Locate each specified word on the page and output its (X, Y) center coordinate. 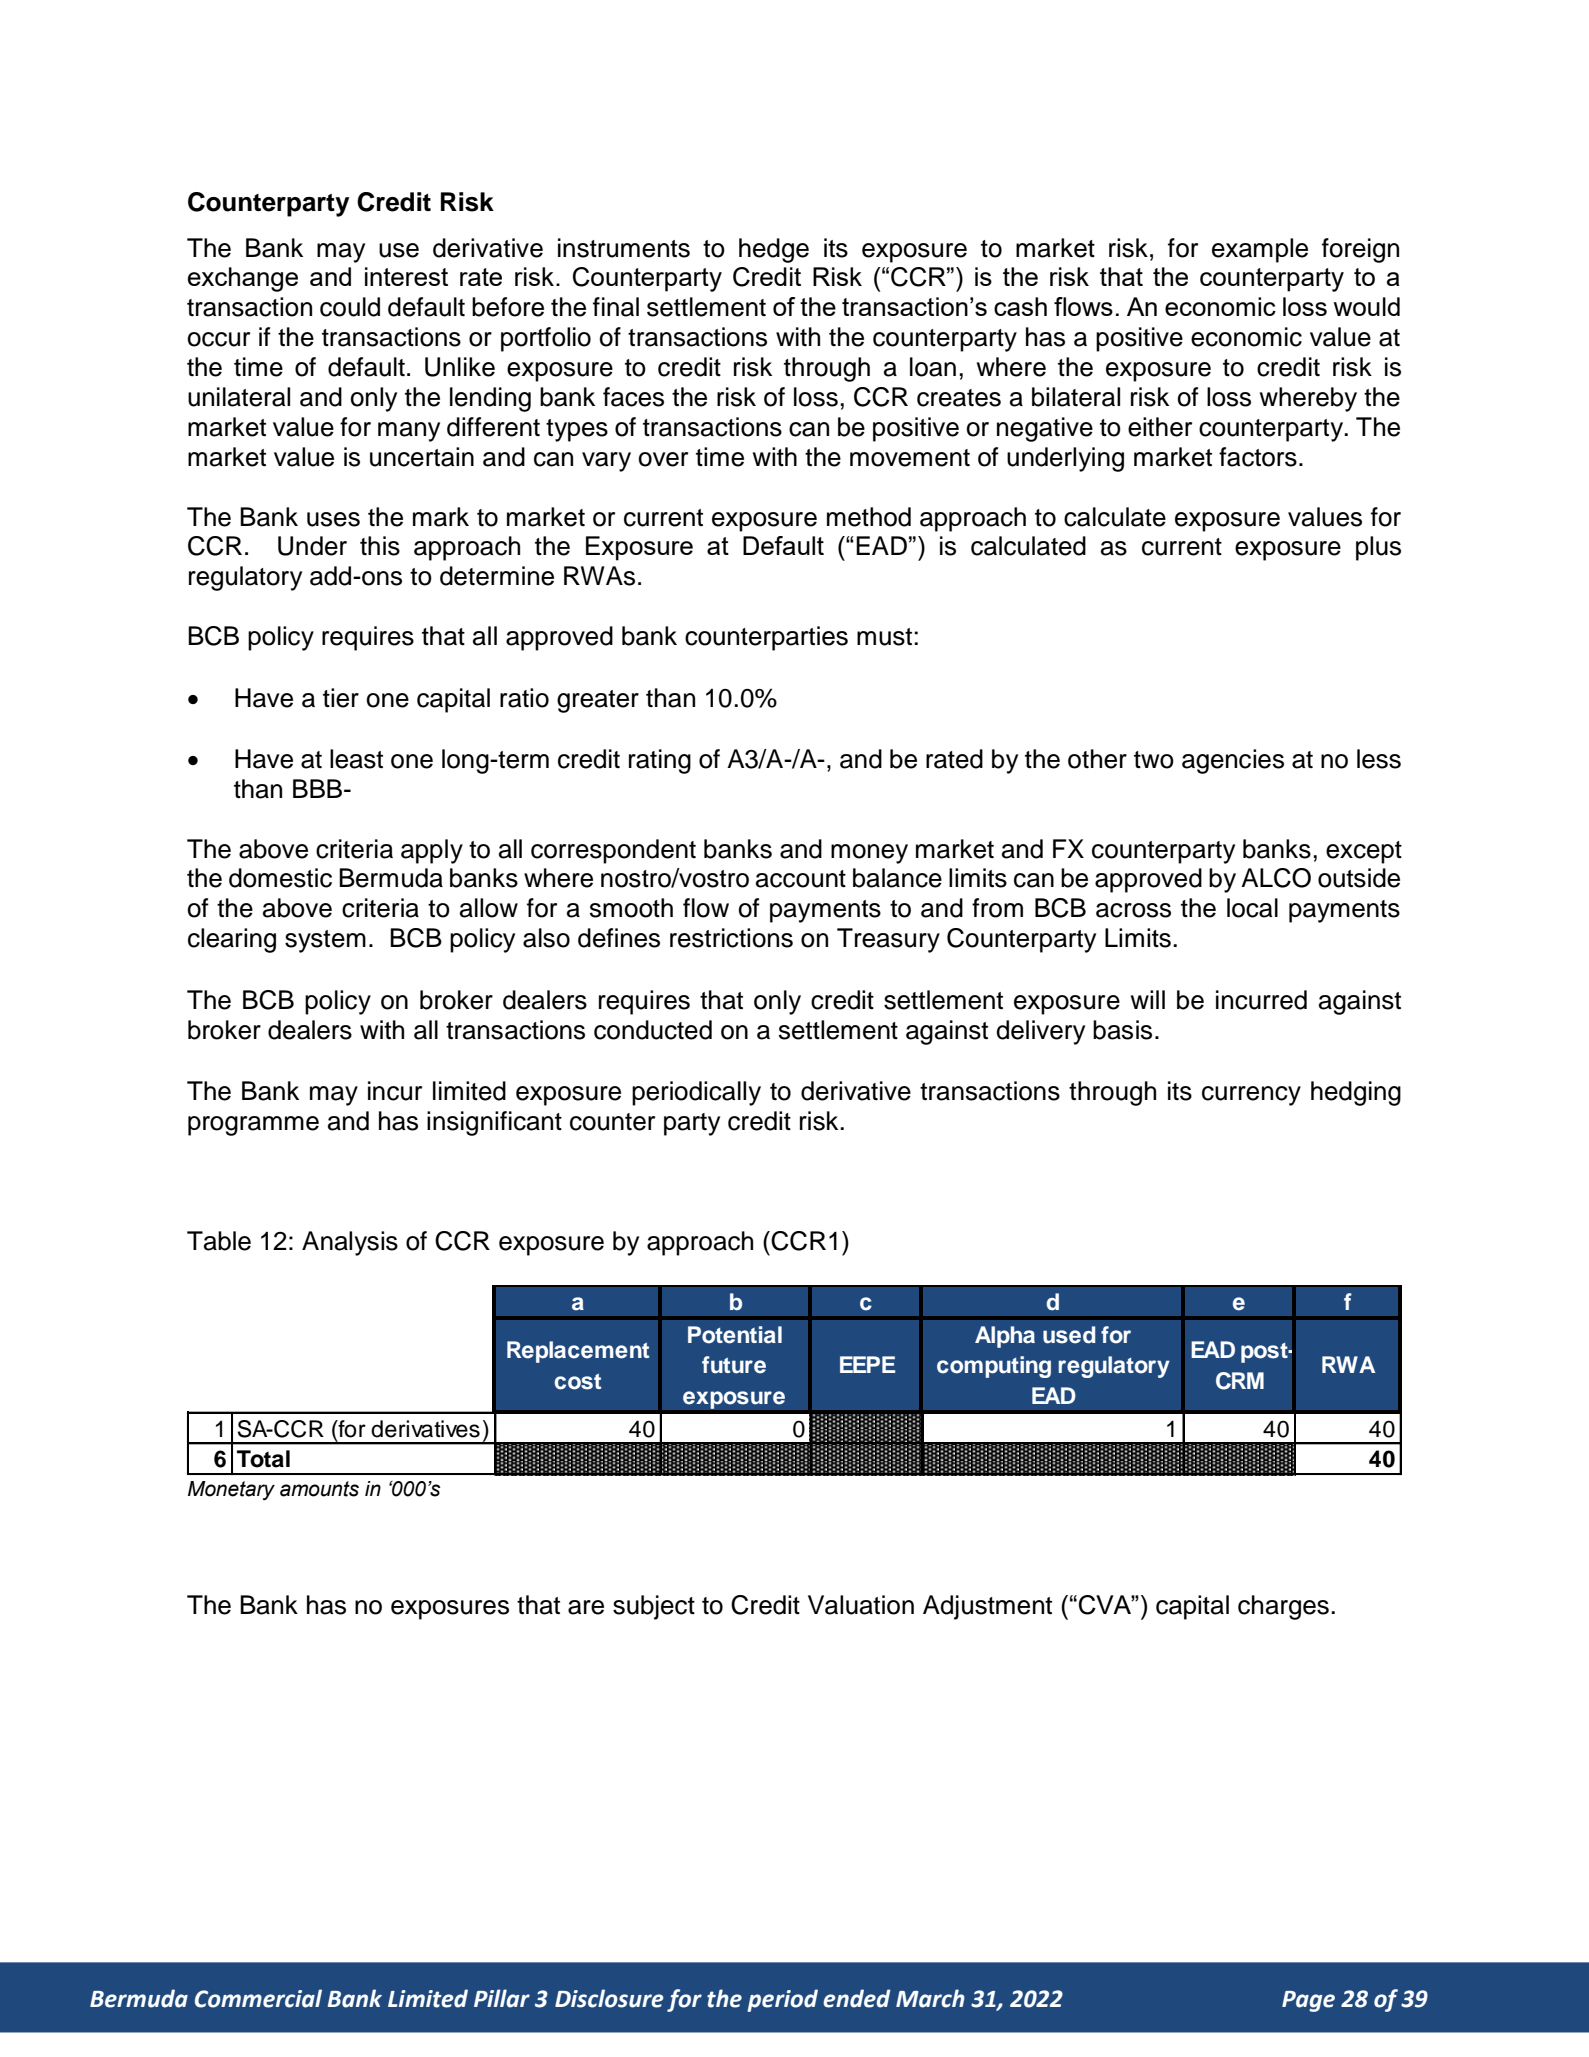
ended (857, 1998)
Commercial (258, 1998)
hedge (774, 250)
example (1260, 250)
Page (1308, 2001)
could (350, 307)
